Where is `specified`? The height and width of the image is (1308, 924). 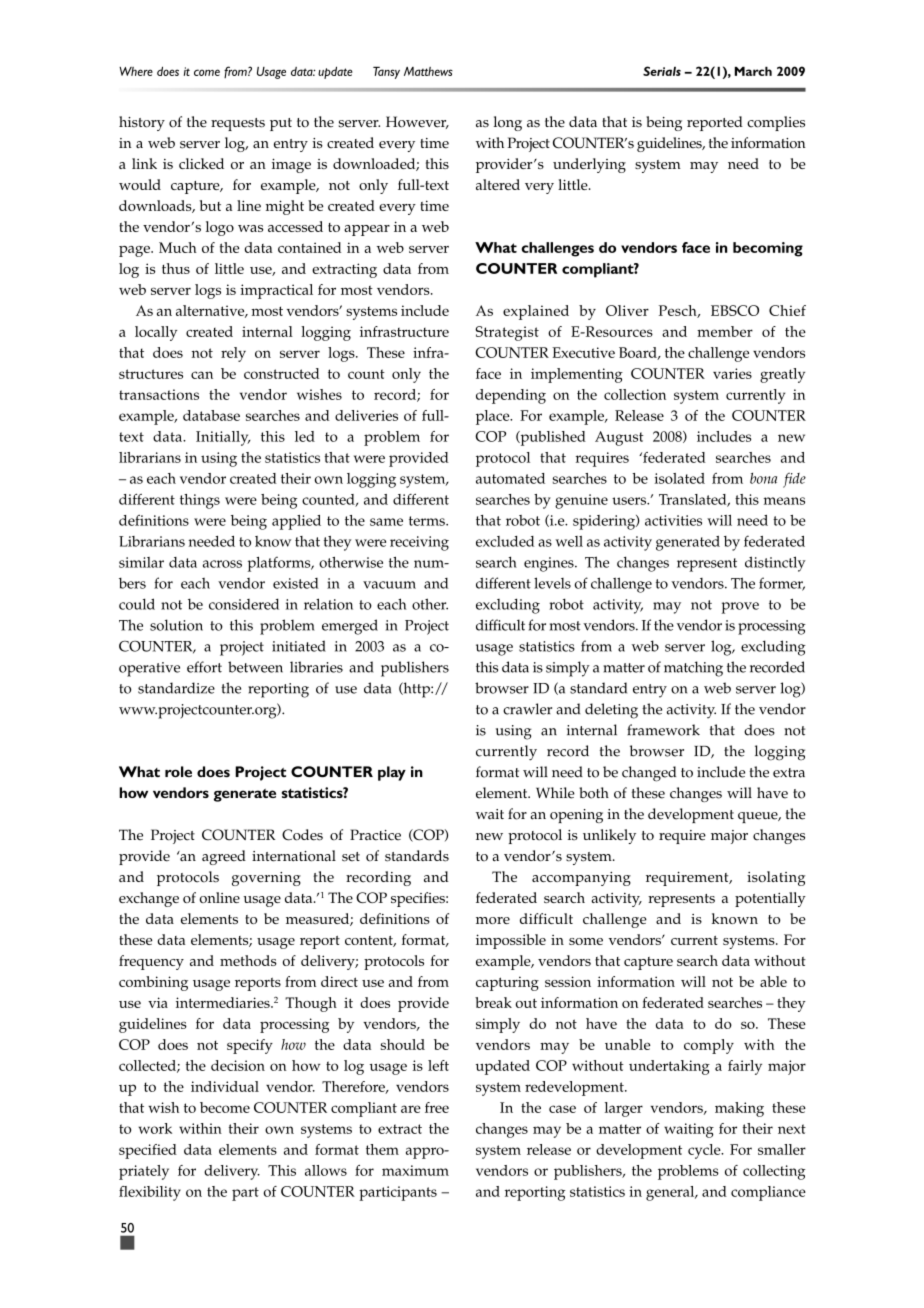 specified is located at coordinates (148, 1151).
